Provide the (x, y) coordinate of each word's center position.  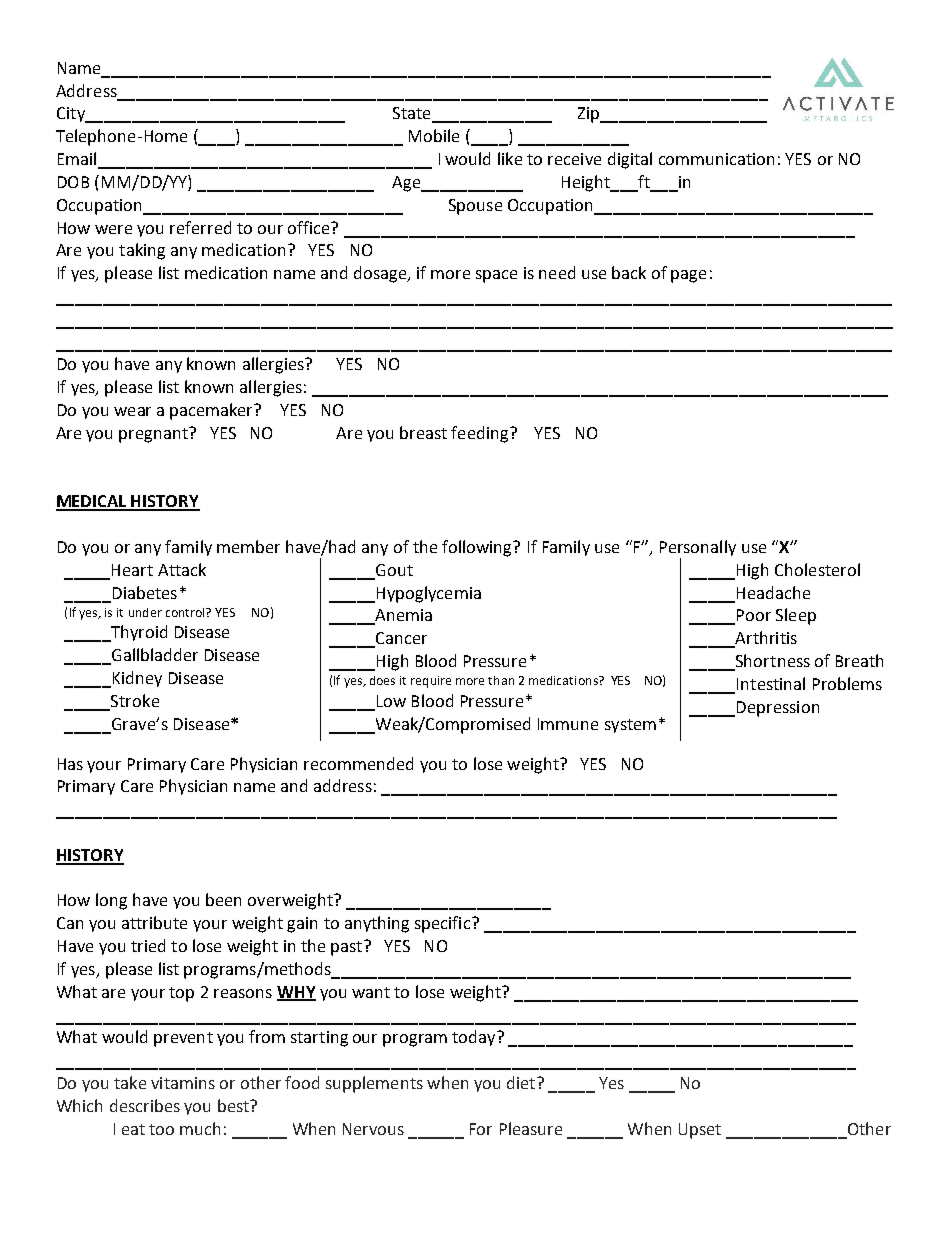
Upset (700, 1131)
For (481, 1129)
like (510, 158)
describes (145, 1105)
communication (716, 159)
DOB (73, 182)
